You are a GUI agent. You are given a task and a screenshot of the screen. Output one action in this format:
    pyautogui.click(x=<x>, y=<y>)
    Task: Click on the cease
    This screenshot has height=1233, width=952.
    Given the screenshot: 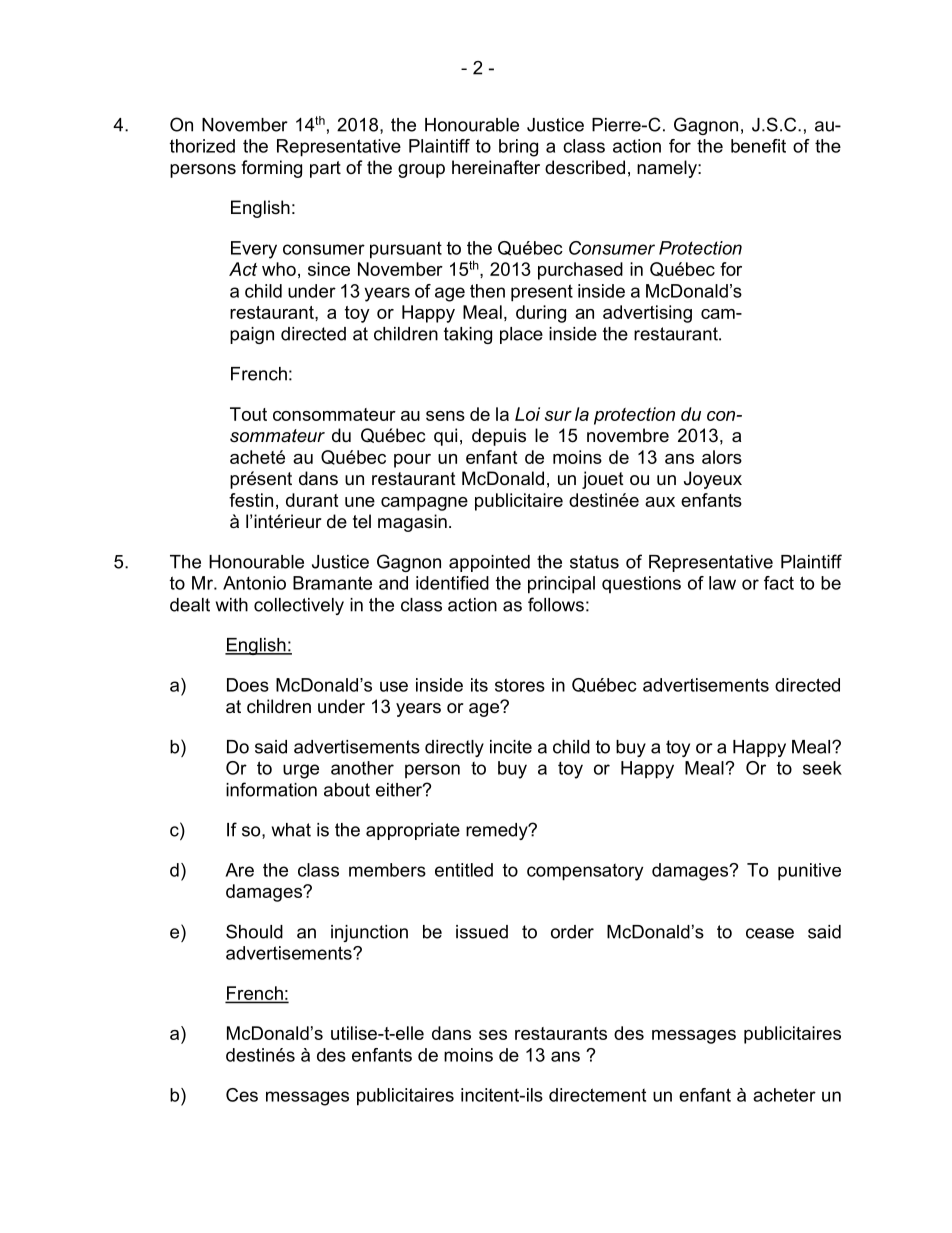 What is the action you would take?
    pyautogui.click(x=770, y=933)
